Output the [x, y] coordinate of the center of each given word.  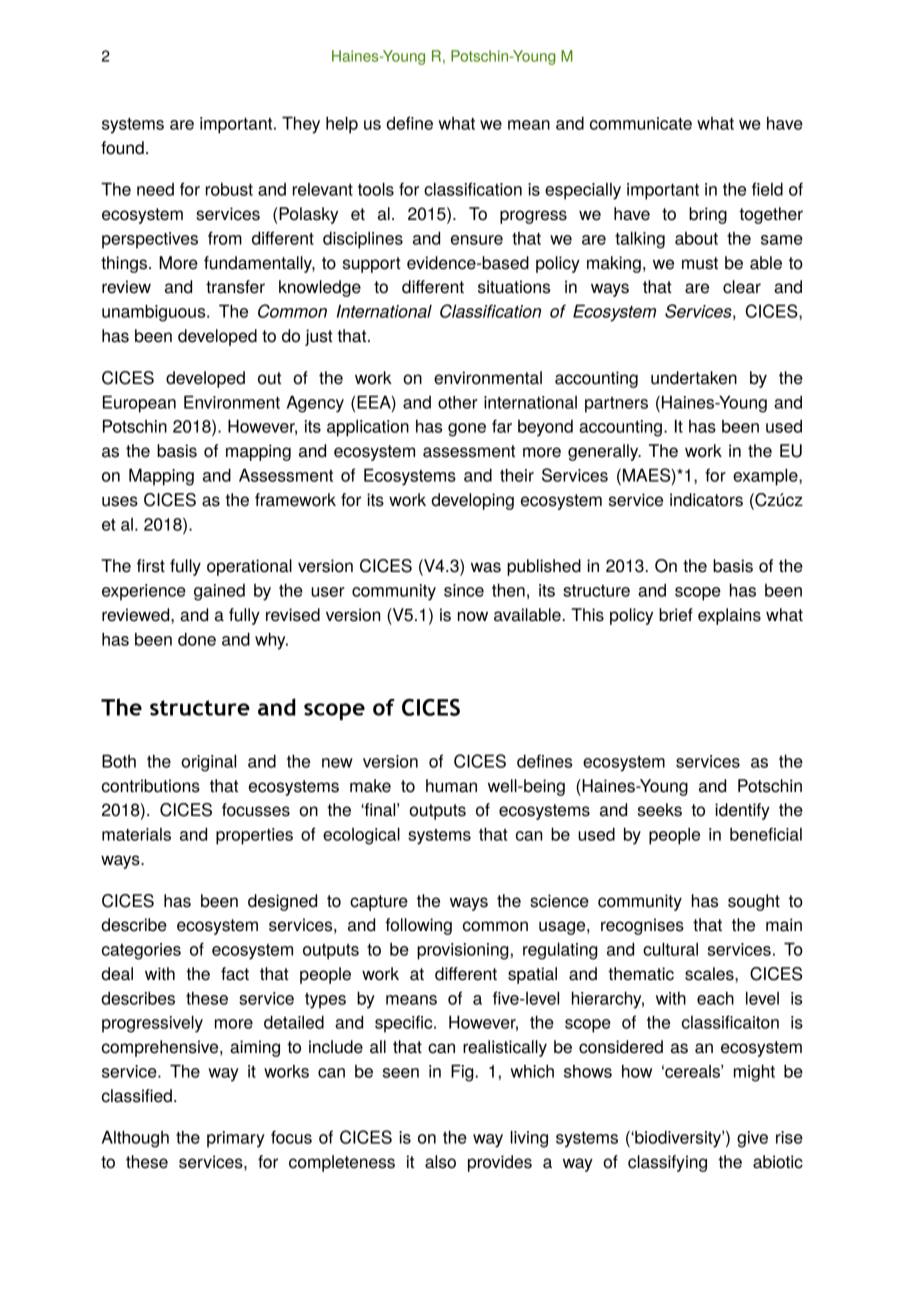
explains [729, 616]
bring [708, 215]
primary [236, 1139]
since [464, 590]
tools [376, 189]
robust [229, 189]
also [440, 1162]
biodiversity [678, 1139]
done [197, 639]
